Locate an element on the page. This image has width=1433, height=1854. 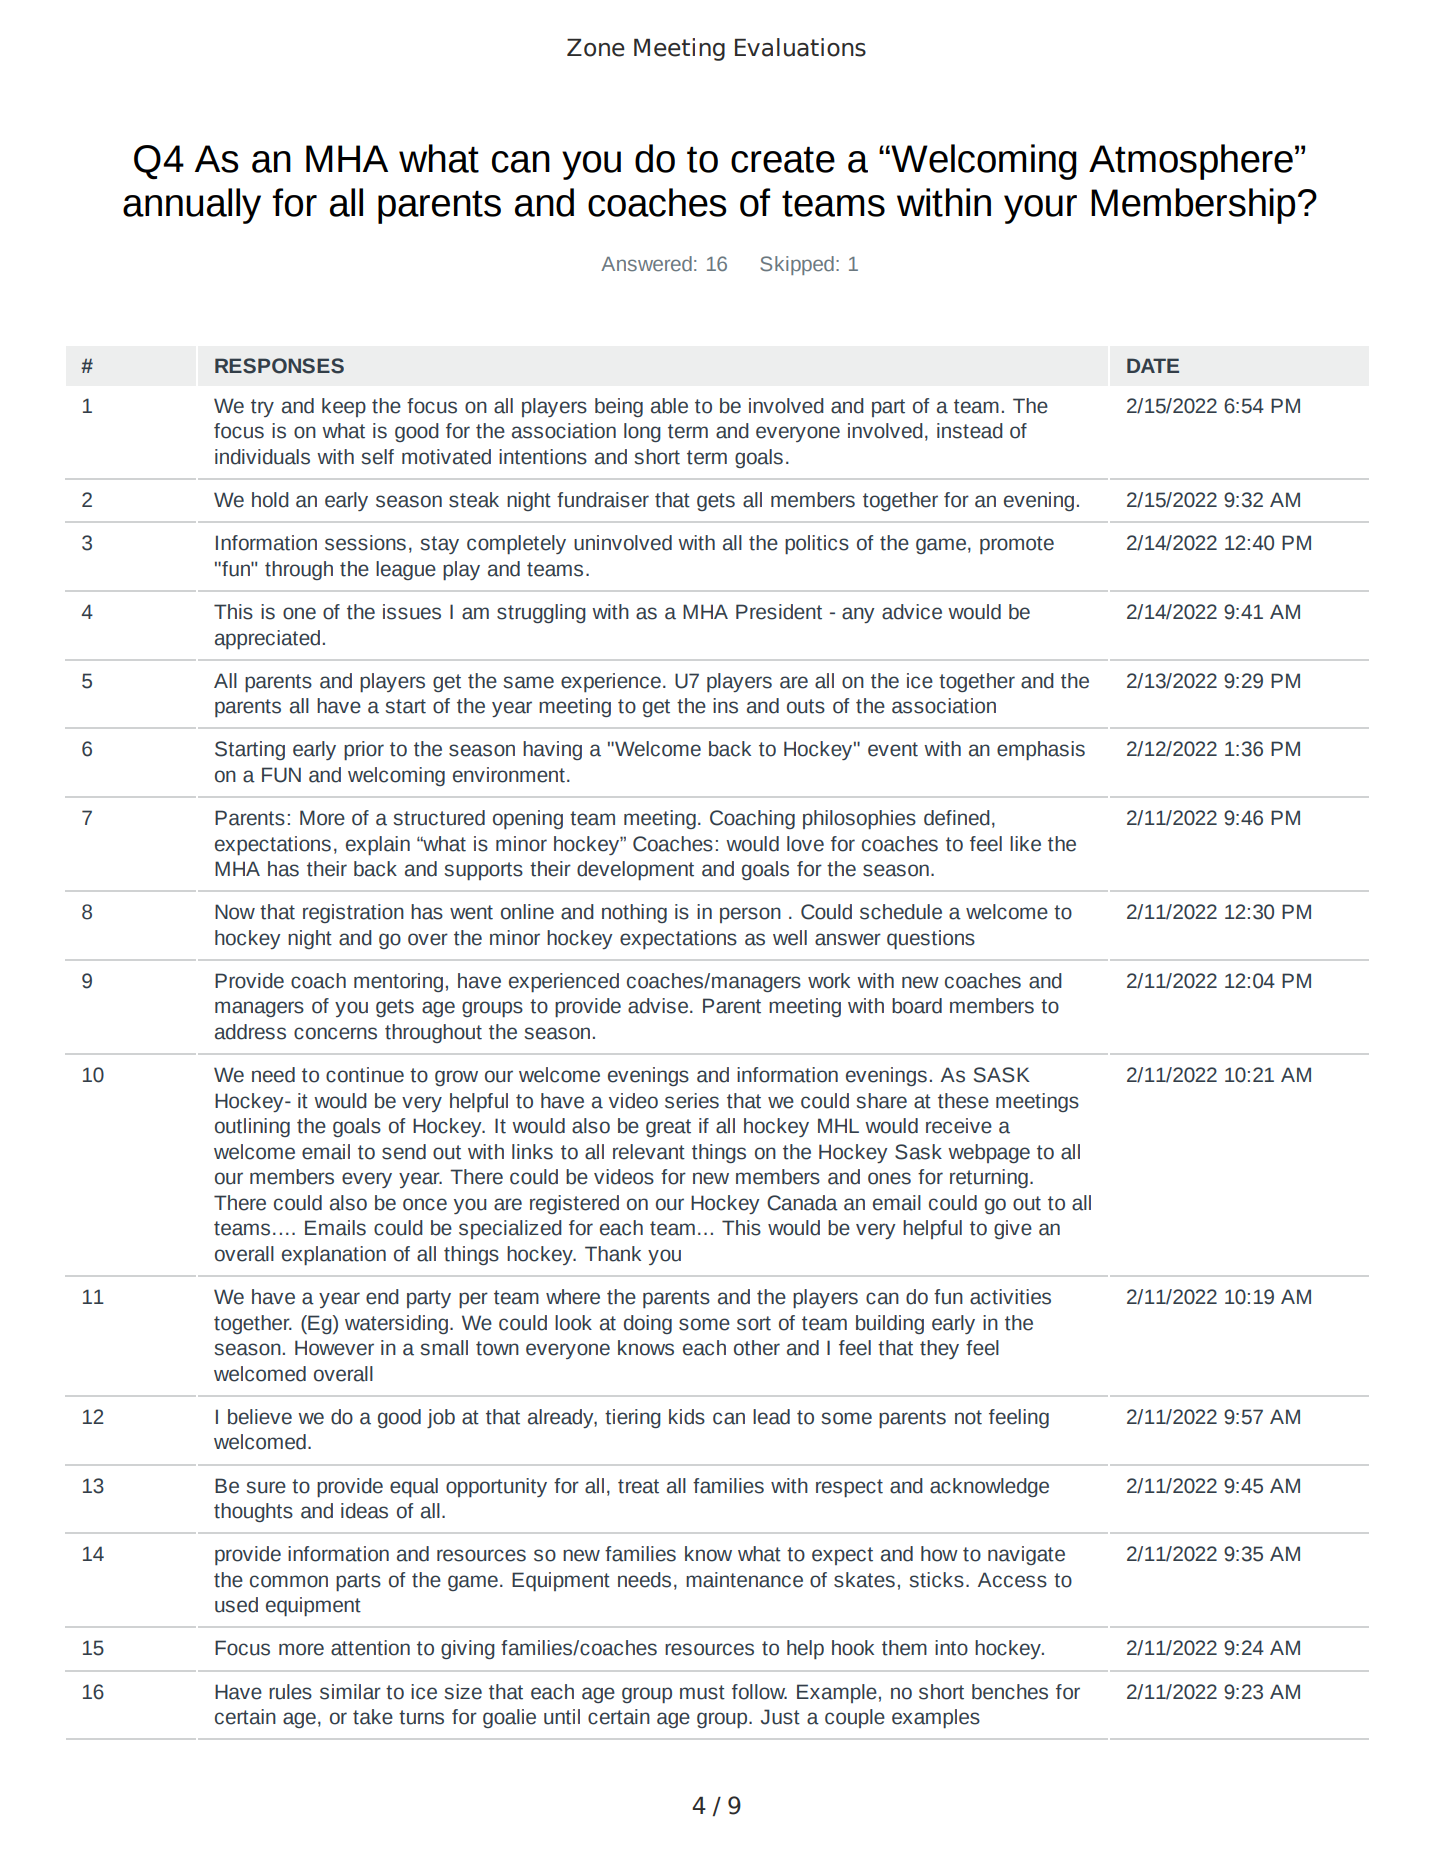
hold is located at coordinates (270, 500).
